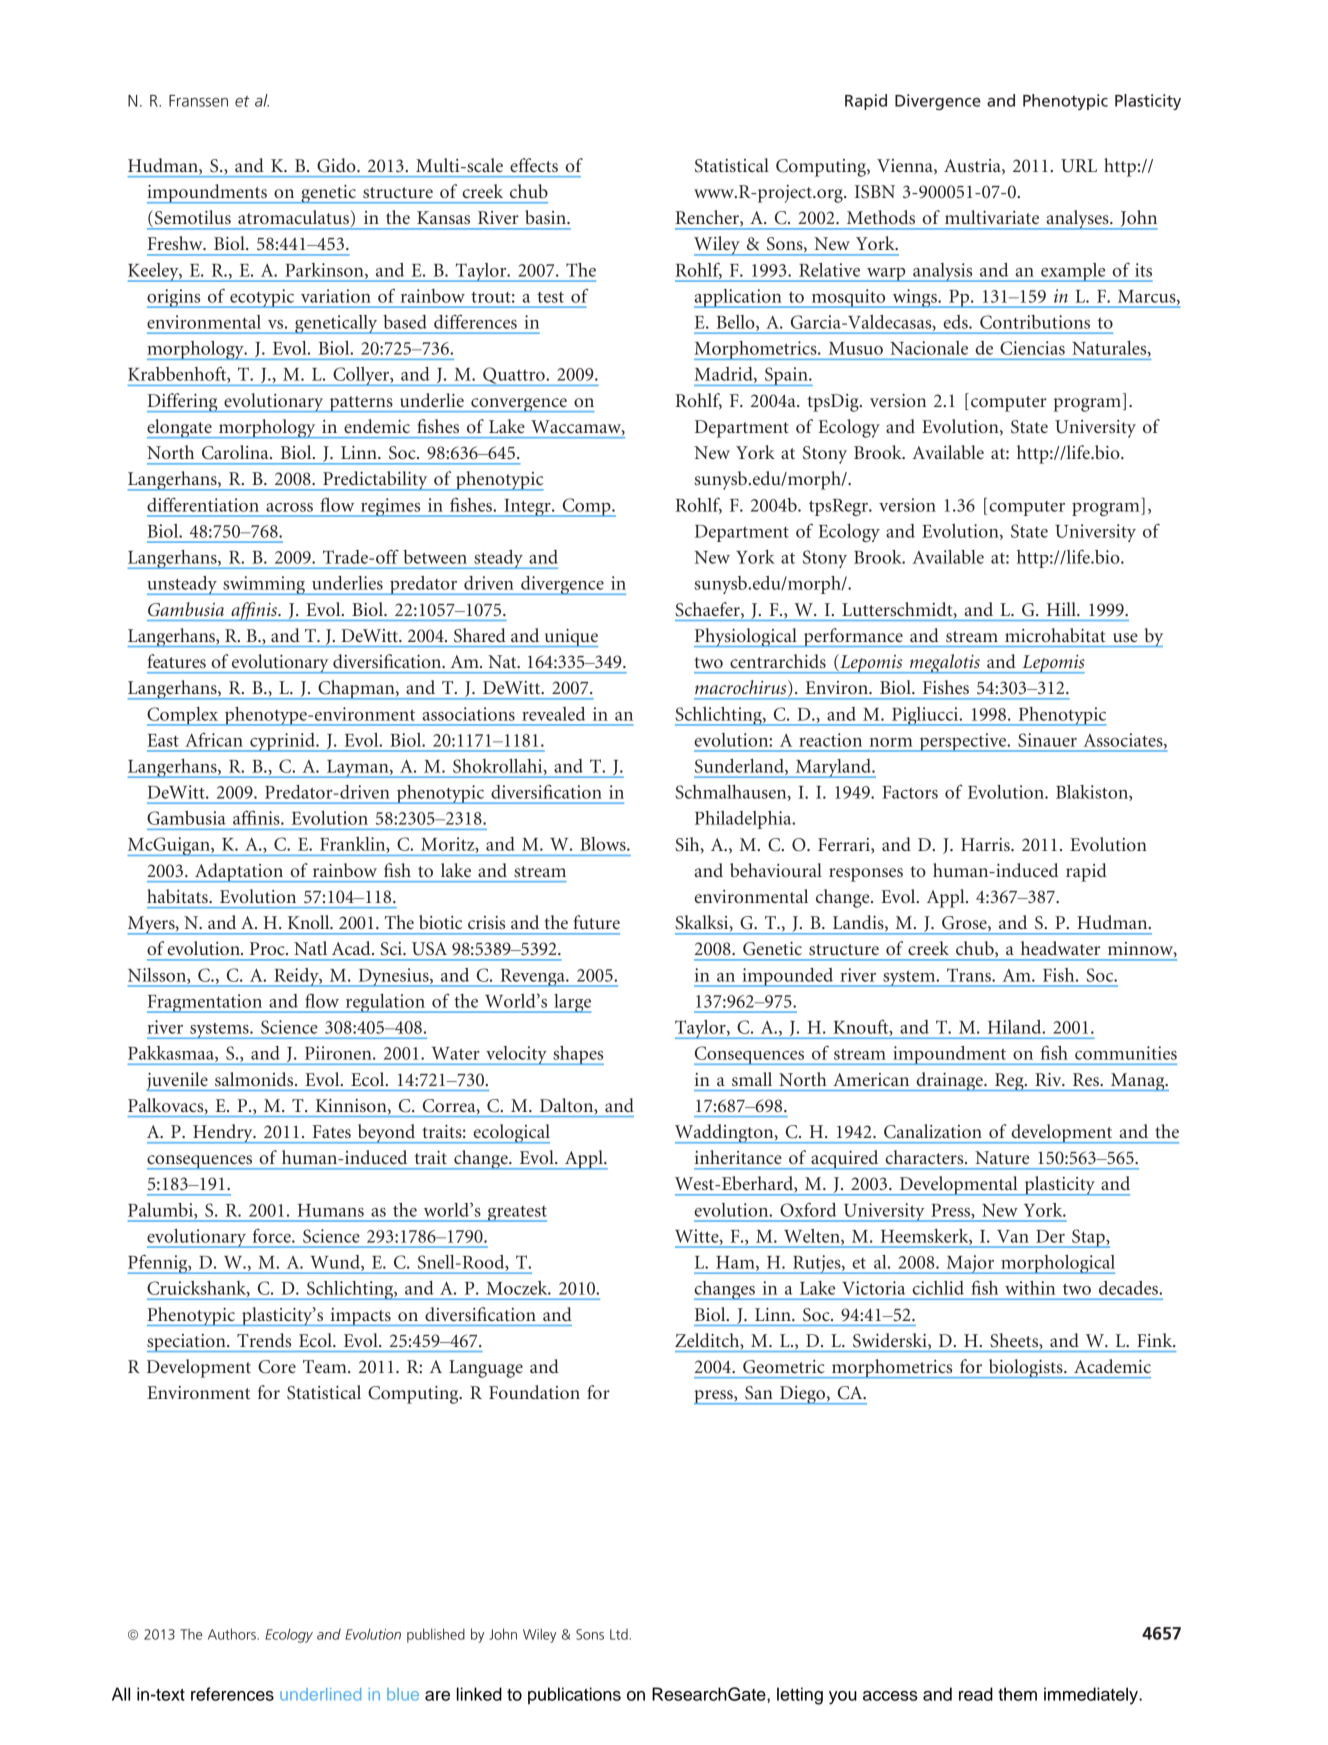 The width and height of the page is (1328, 1745). I want to click on Nature, so click(1002, 1157).
